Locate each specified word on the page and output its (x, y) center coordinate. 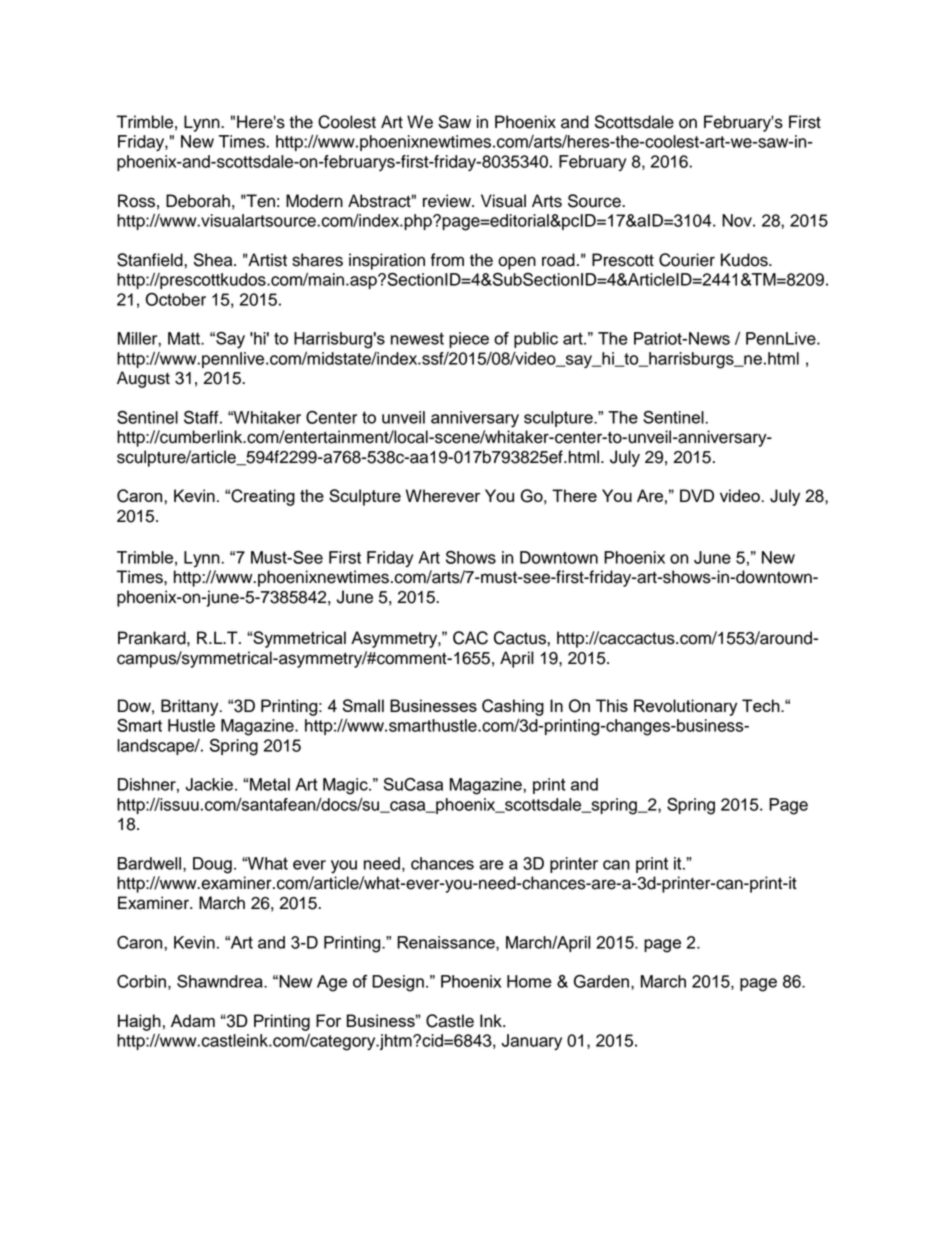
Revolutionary (685, 707)
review (448, 201)
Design (398, 983)
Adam (193, 1020)
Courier (687, 260)
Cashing (513, 707)
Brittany (191, 707)
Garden (601, 981)
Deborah (198, 201)
